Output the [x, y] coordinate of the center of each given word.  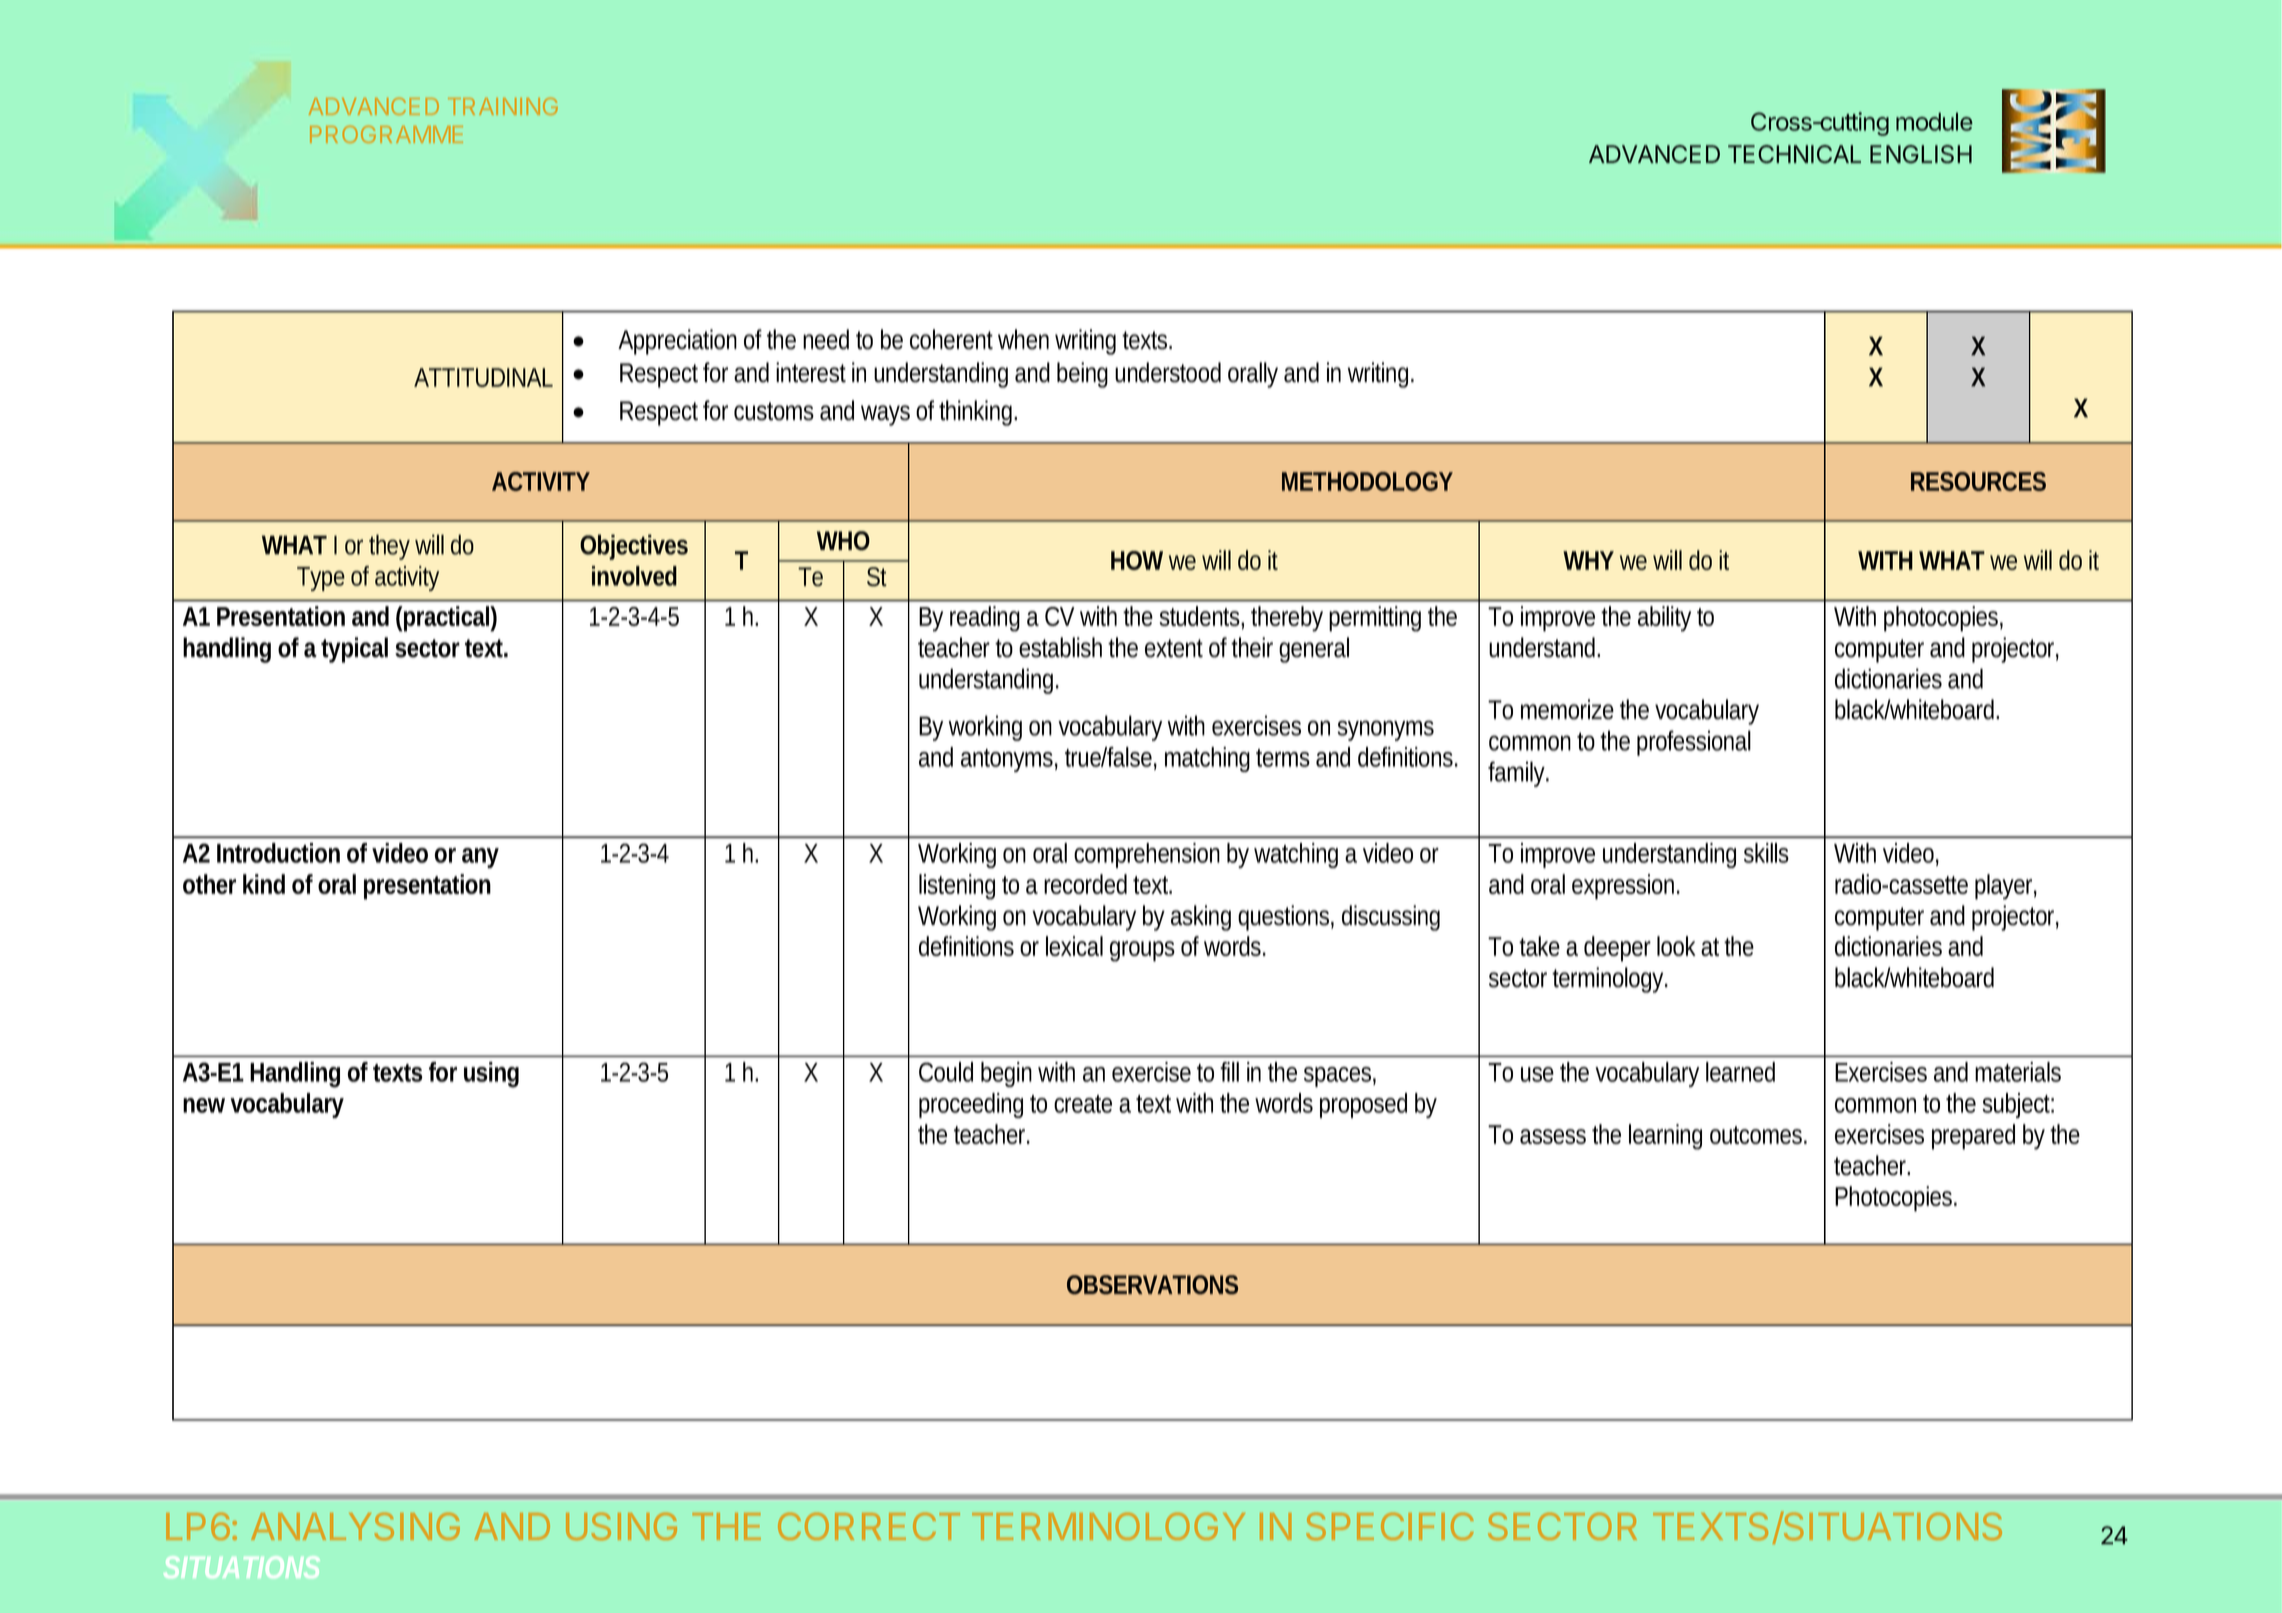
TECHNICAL [1794, 154]
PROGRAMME [386, 134]
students [1202, 617]
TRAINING [503, 106]
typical [355, 650]
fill [1229, 1072]
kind [264, 884]
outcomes [1758, 1135]
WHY [1588, 560]
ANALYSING [355, 1526]
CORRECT [869, 1526]
